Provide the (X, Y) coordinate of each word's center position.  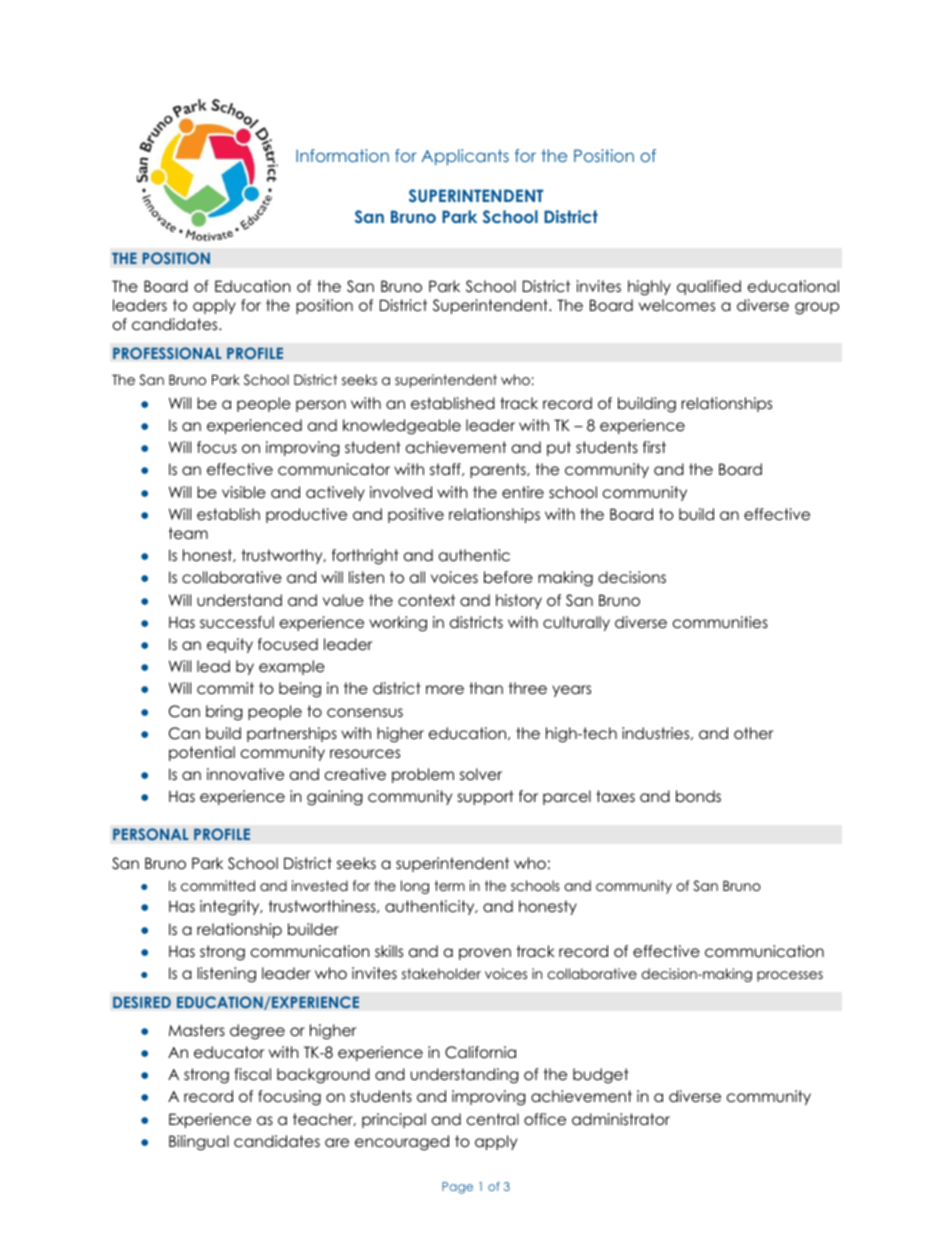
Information (342, 155)
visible (244, 492)
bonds (698, 796)
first (654, 447)
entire (523, 492)
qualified (709, 287)
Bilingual (199, 1143)
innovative (245, 774)
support (486, 797)
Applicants (465, 157)
